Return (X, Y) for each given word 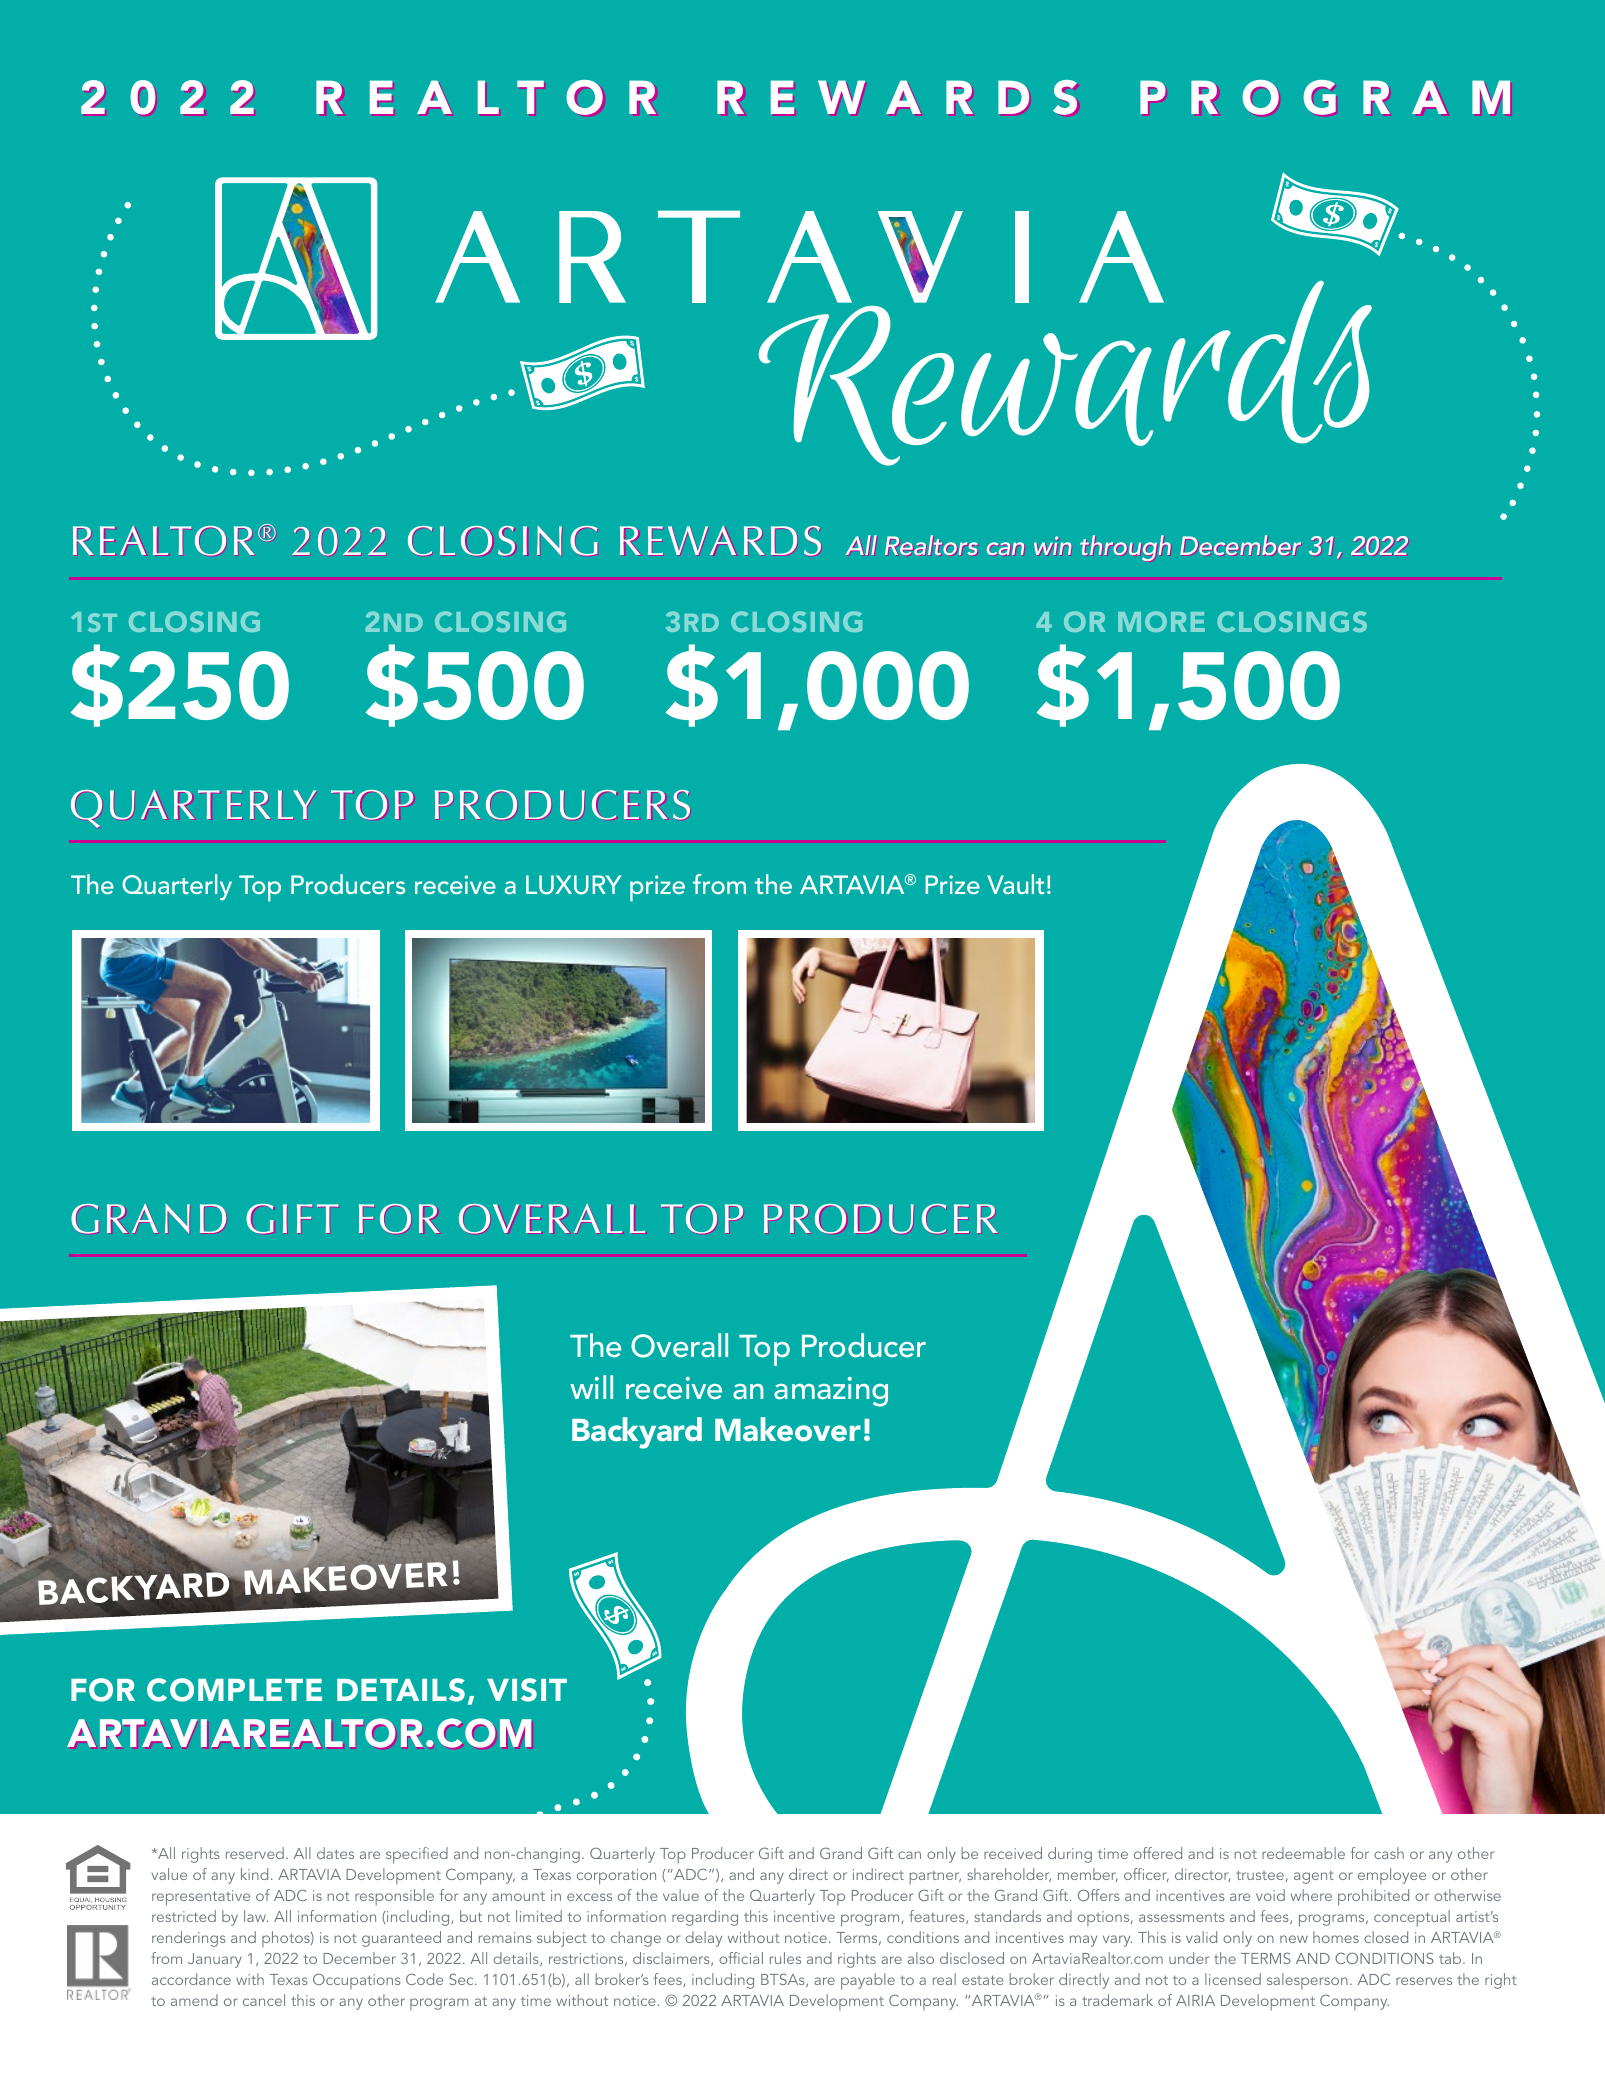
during (1070, 1855)
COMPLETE (234, 1690)
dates (335, 1853)
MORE (1161, 621)
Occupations (357, 1981)
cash (1389, 1853)
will (591, 1387)
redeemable (1303, 1853)
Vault (1015, 884)
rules (785, 1958)
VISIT (527, 1690)
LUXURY (574, 885)
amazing (831, 1392)
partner (935, 1878)
